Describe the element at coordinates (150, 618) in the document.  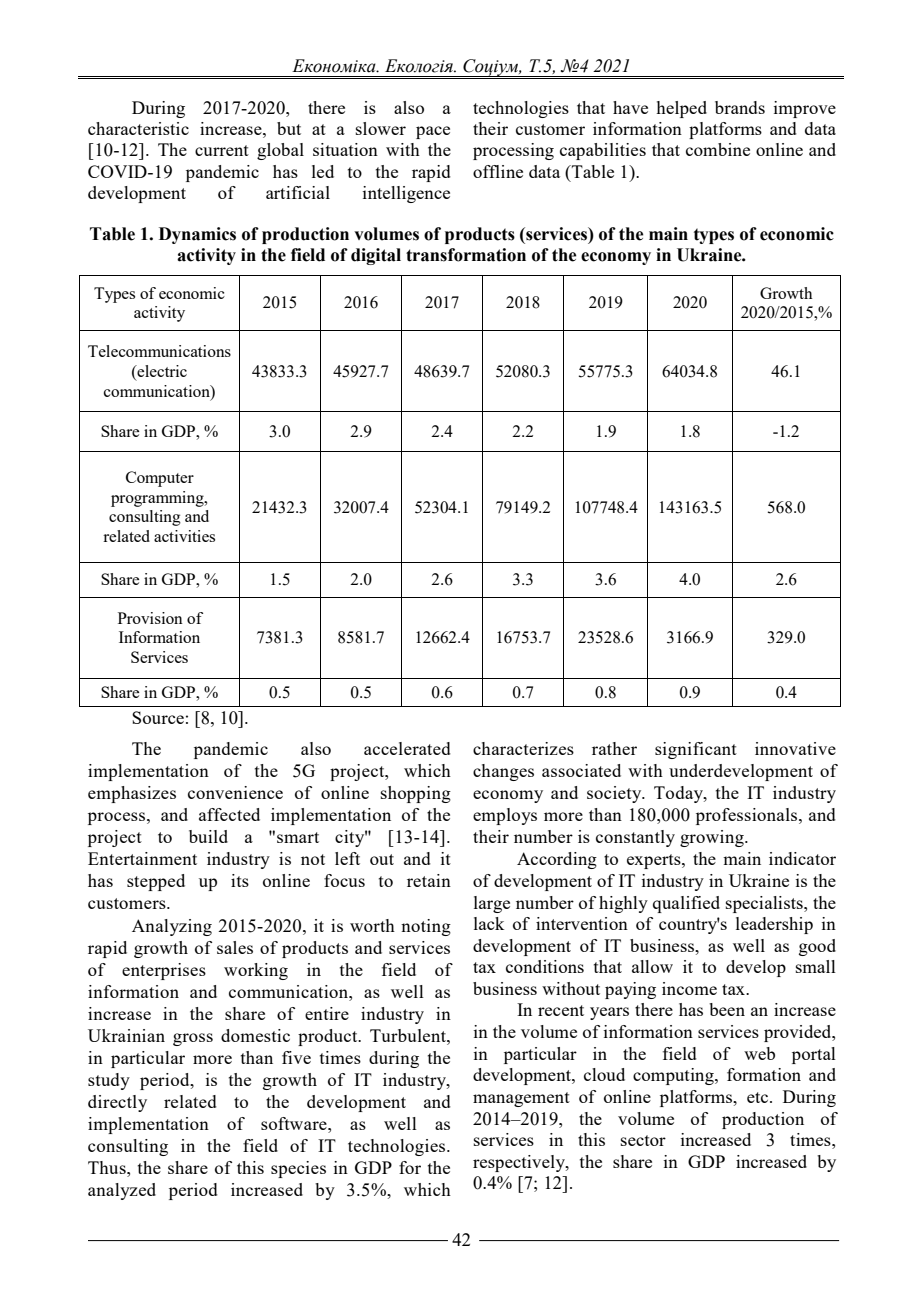
I see `Provision` at that location.
